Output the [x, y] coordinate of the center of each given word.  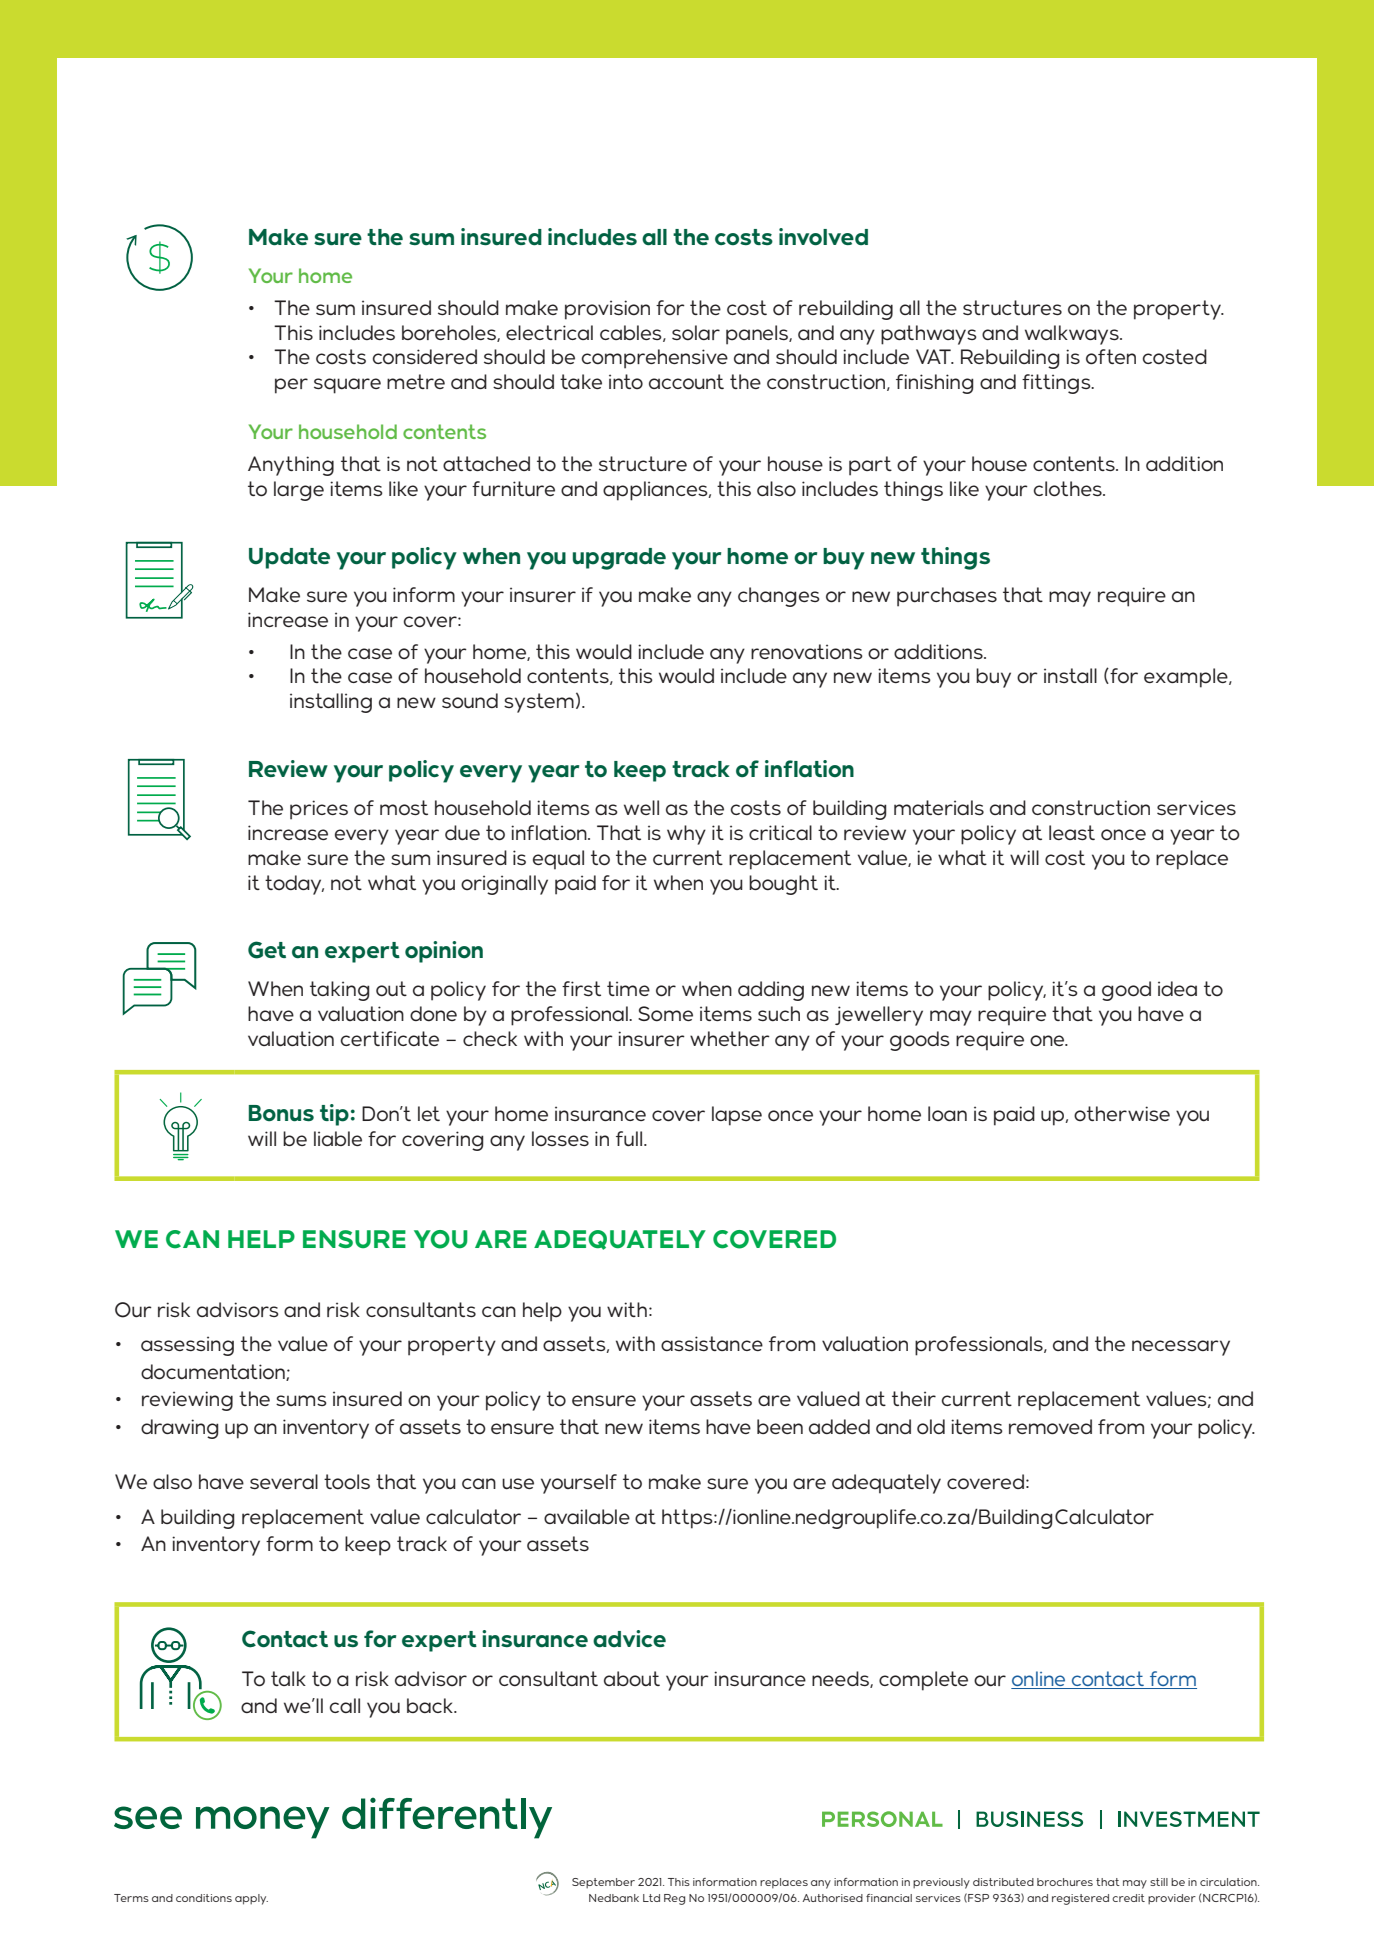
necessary [1181, 1348]
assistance [712, 1344]
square [347, 386]
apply [251, 1899]
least [1072, 833]
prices [319, 810]
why [686, 835]
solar [696, 333]
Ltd [651, 1898]
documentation [214, 1372]
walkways [1073, 335]
